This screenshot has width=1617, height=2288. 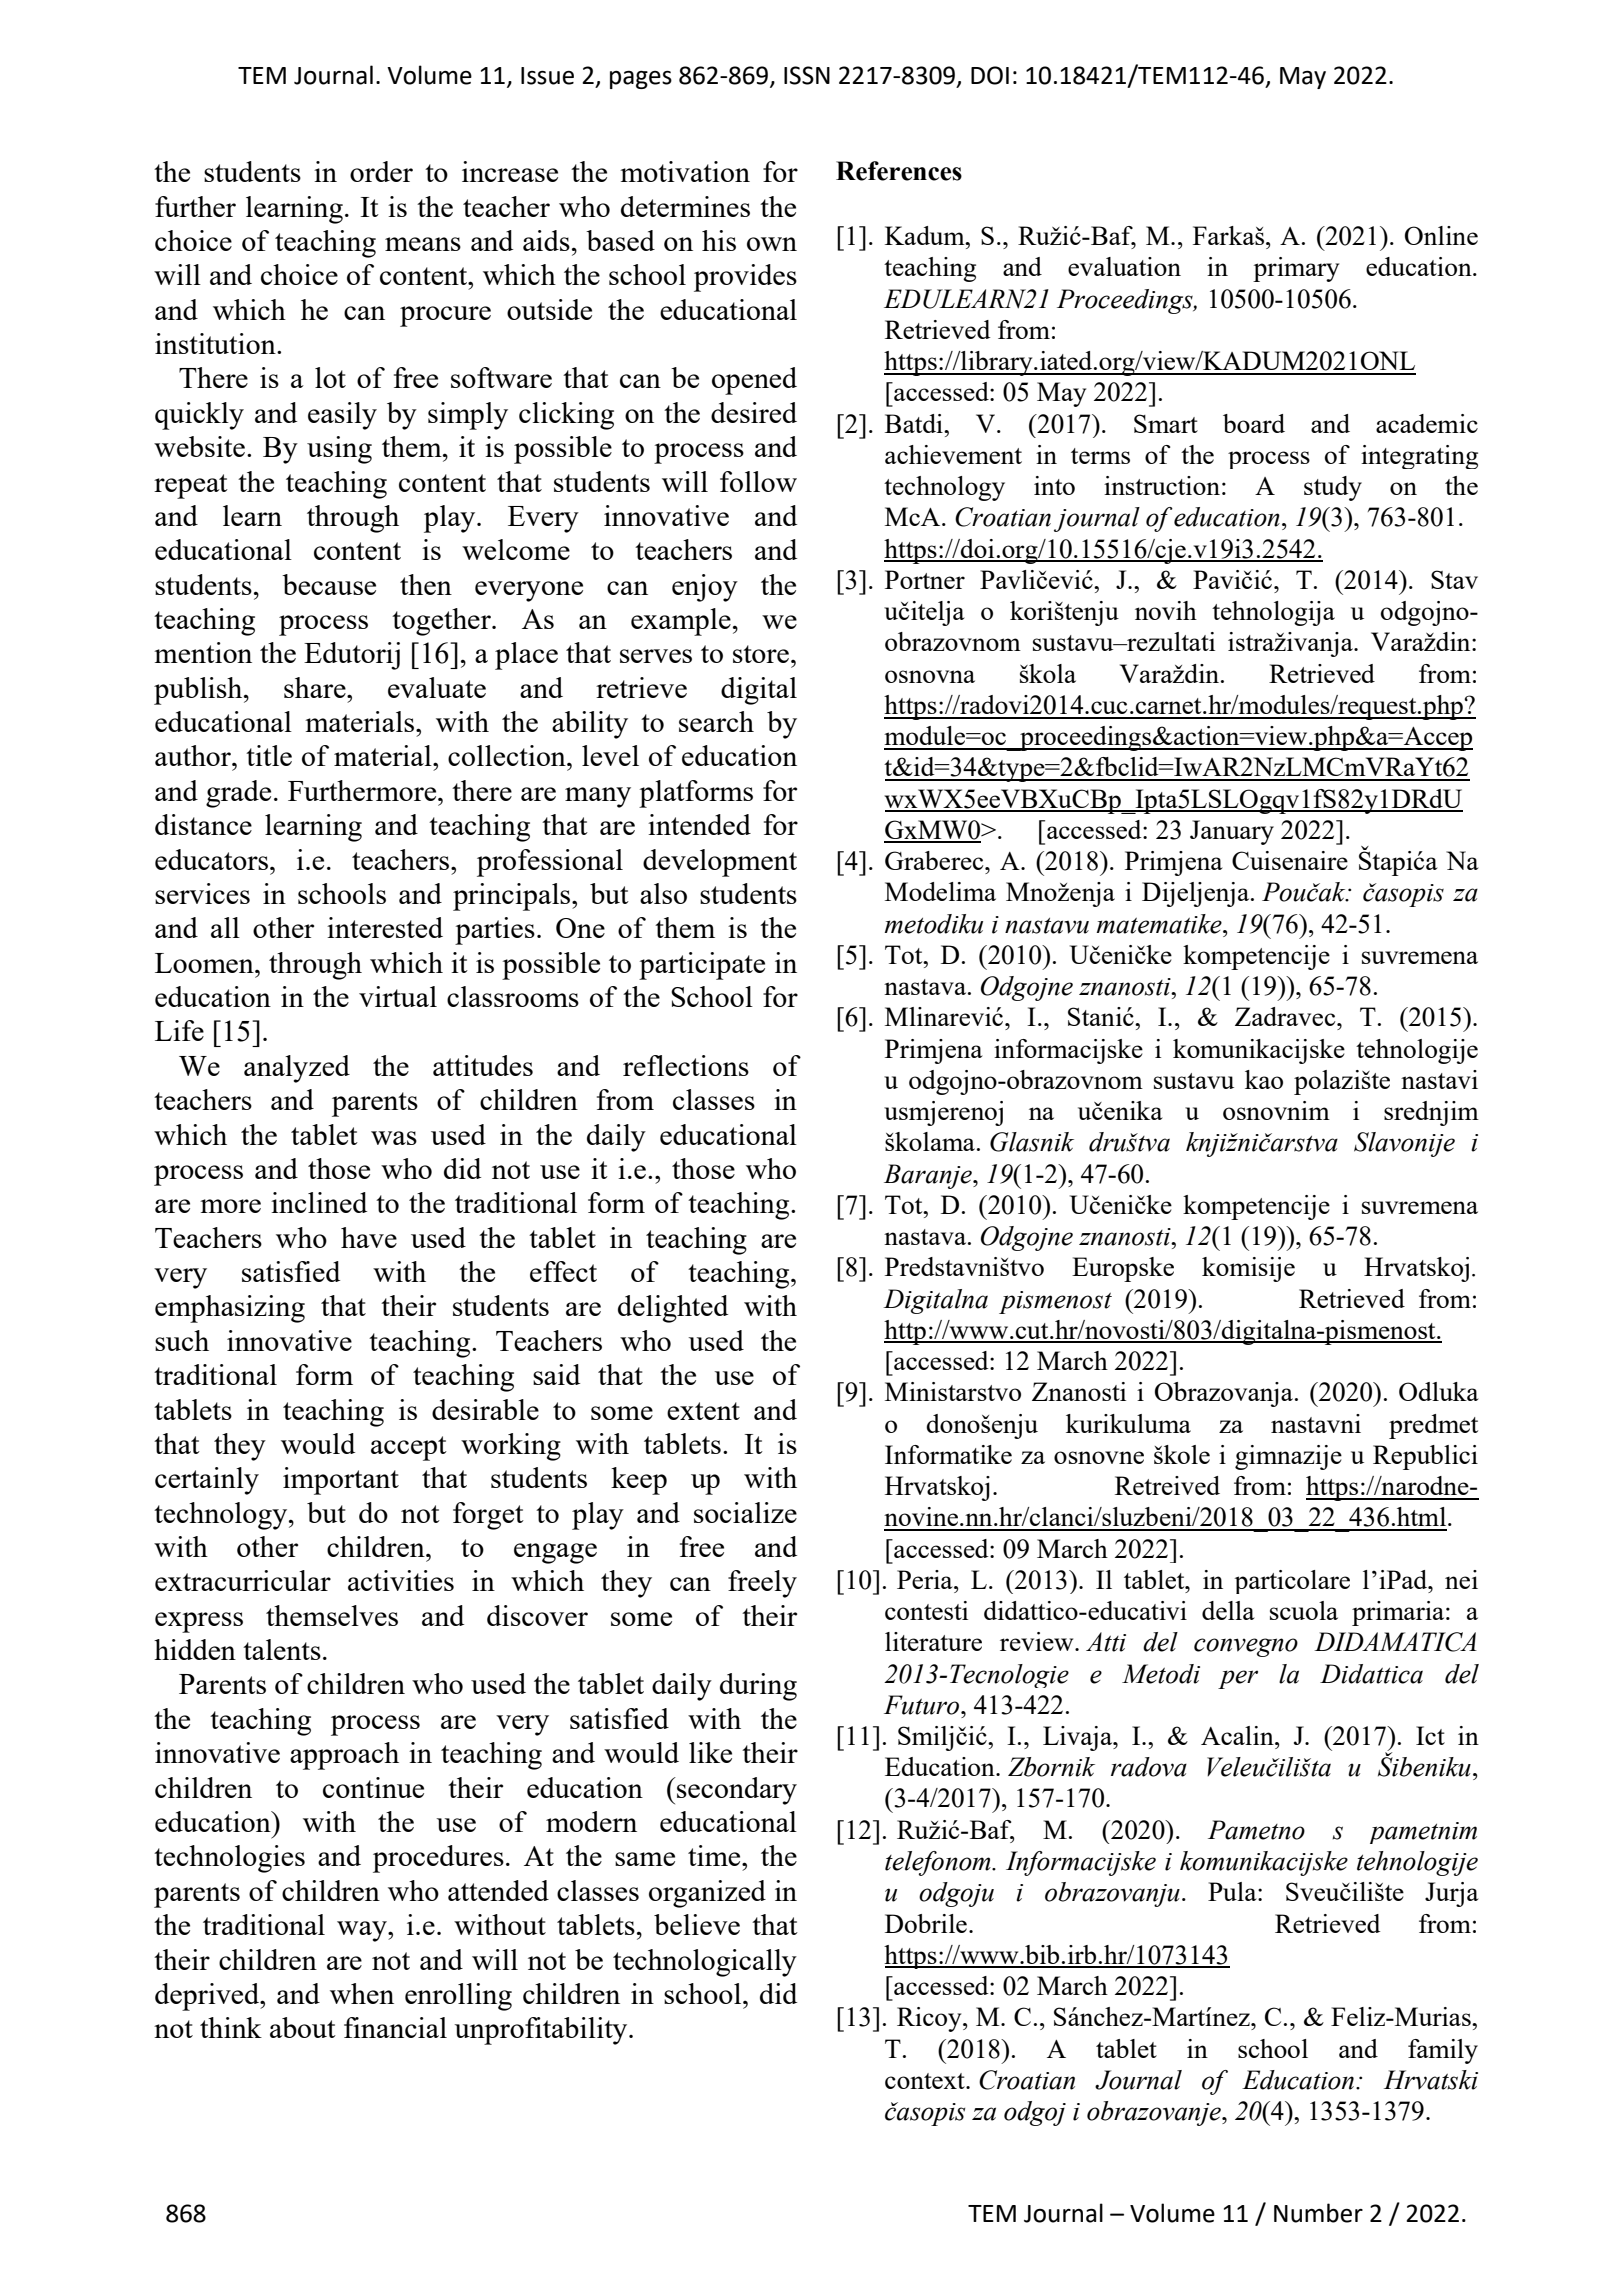 I want to click on about, so click(x=303, y=2027).
